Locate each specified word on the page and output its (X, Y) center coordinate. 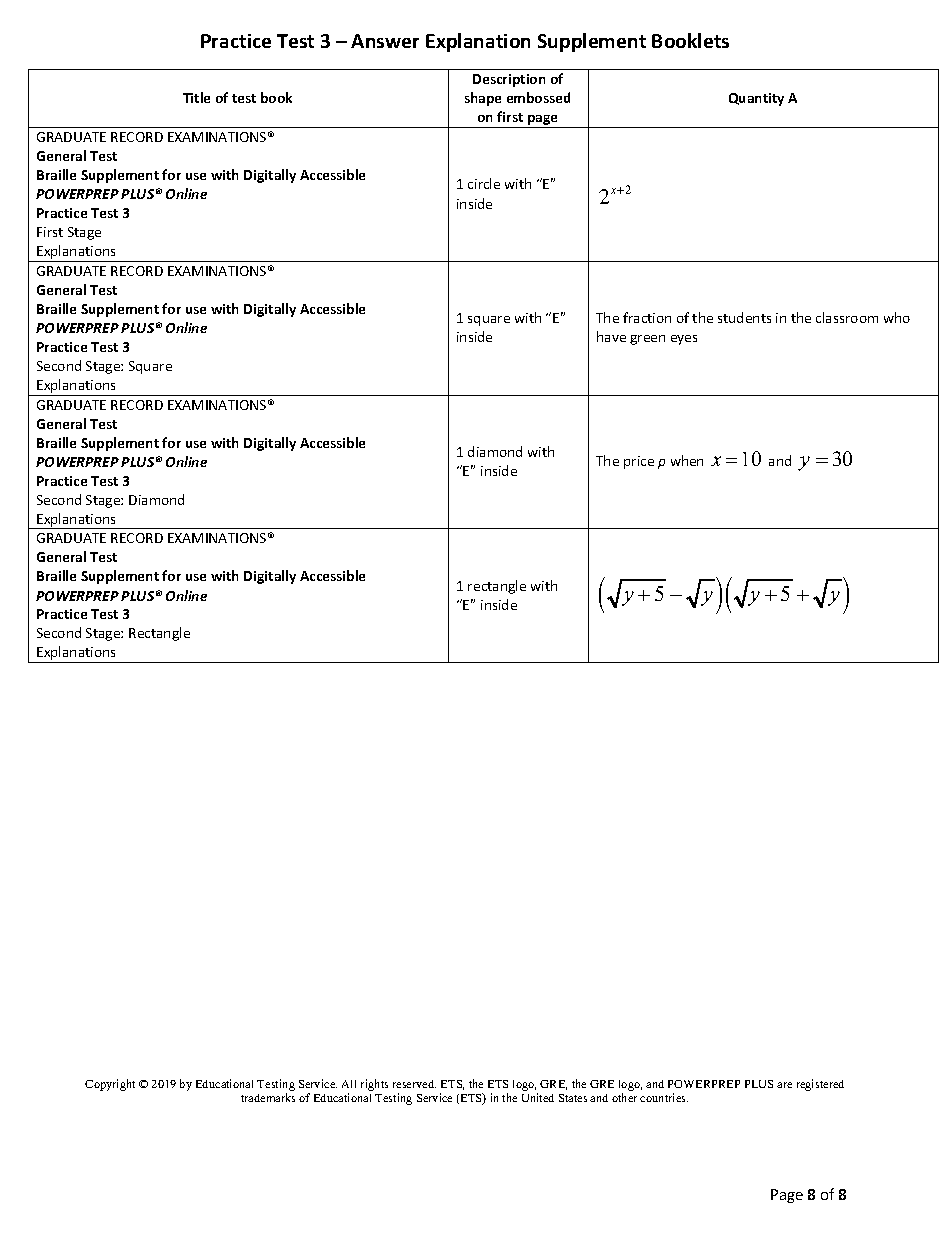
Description (509, 80)
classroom (847, 317)
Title (196, 97)
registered (820, 1085)
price (639, 462)
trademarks (268, 1097)
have (611, 336)
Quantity (756, 99)
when (687, 460)
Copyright (110, 1085)
